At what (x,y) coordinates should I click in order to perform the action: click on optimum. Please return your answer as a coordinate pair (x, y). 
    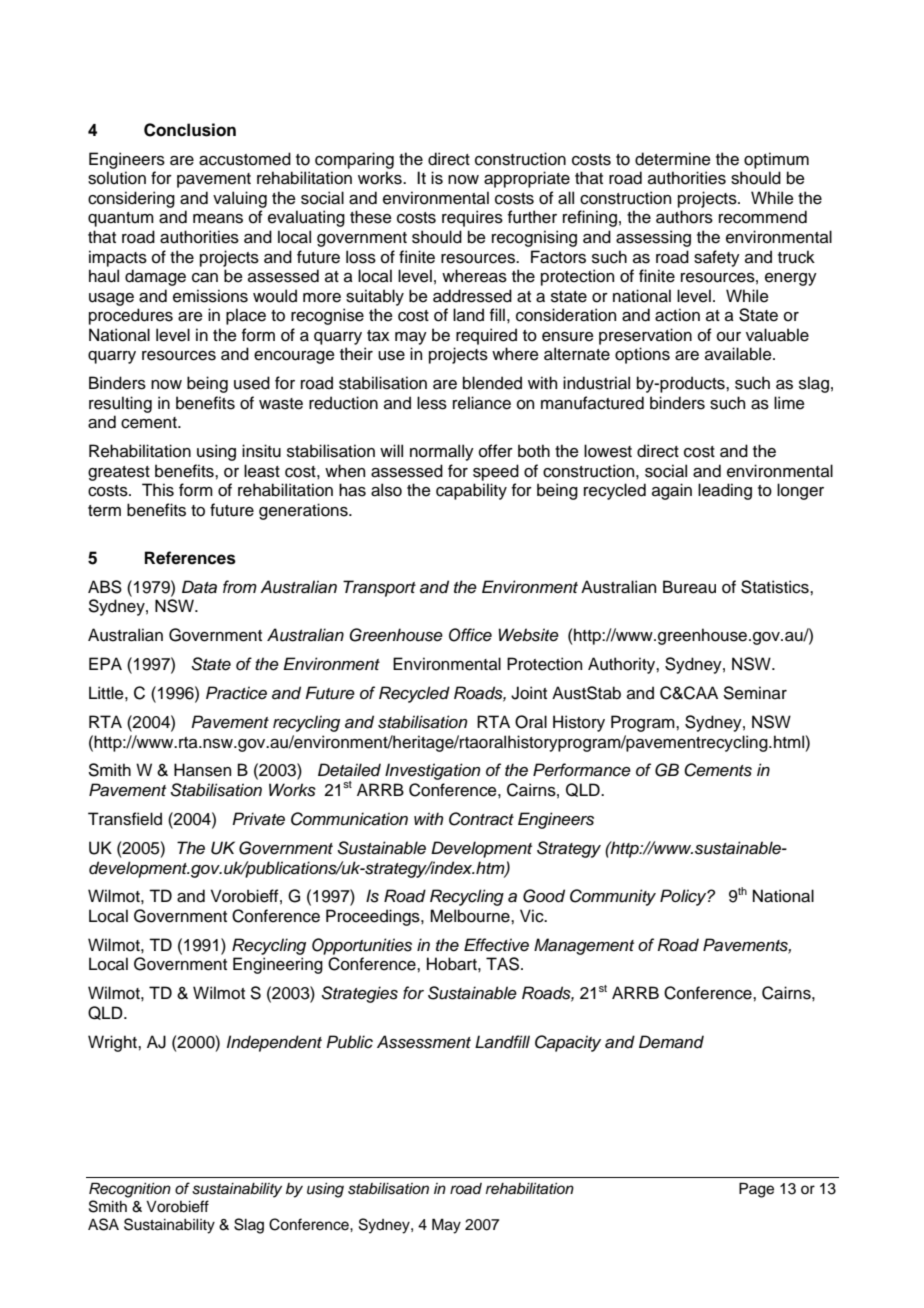
    Looking at the image, I should click on (776, 160).
